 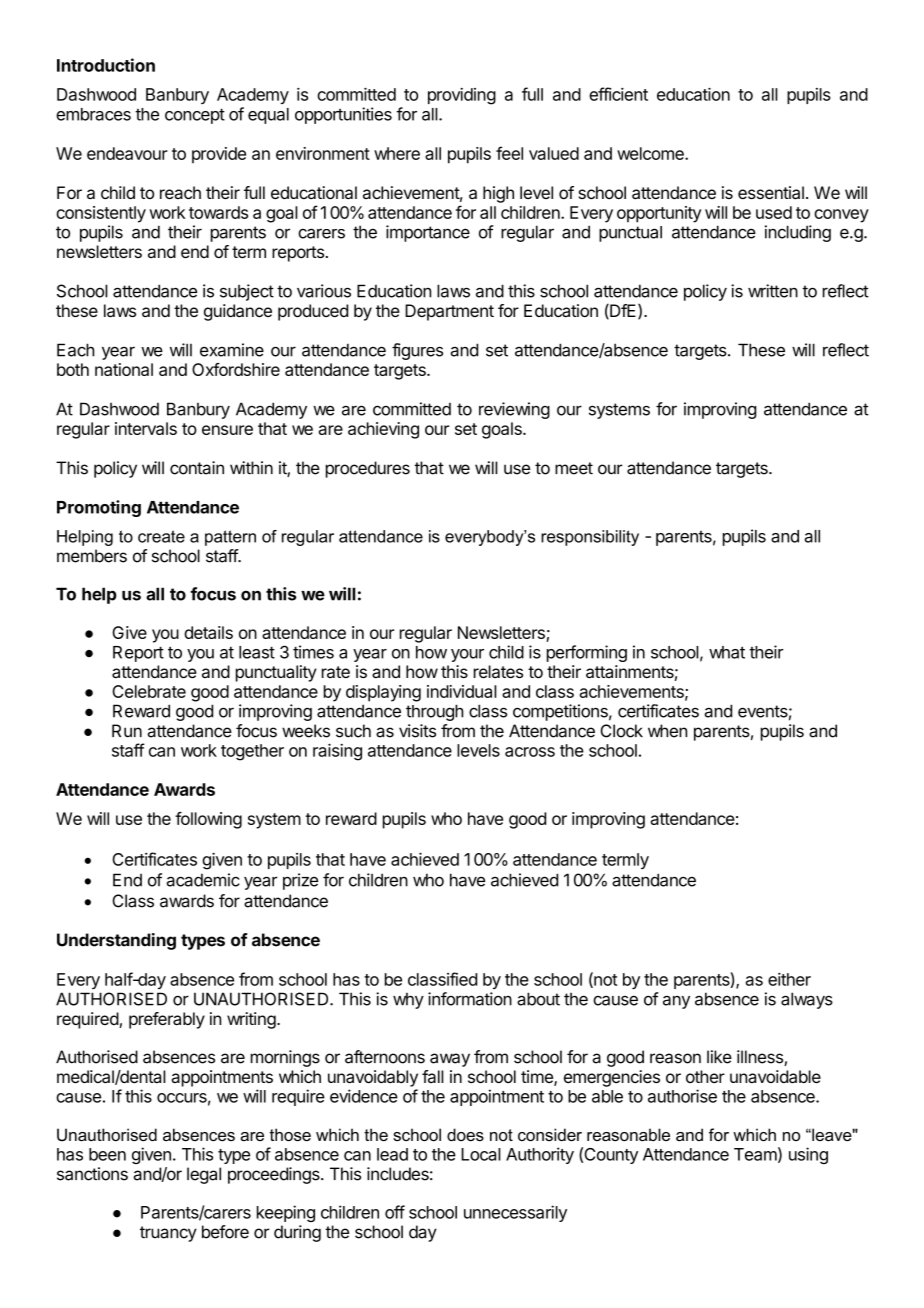 What do you see at coordinates (208, 632) in the screenshot?
I see `details` at bounding box center [208, 632].
